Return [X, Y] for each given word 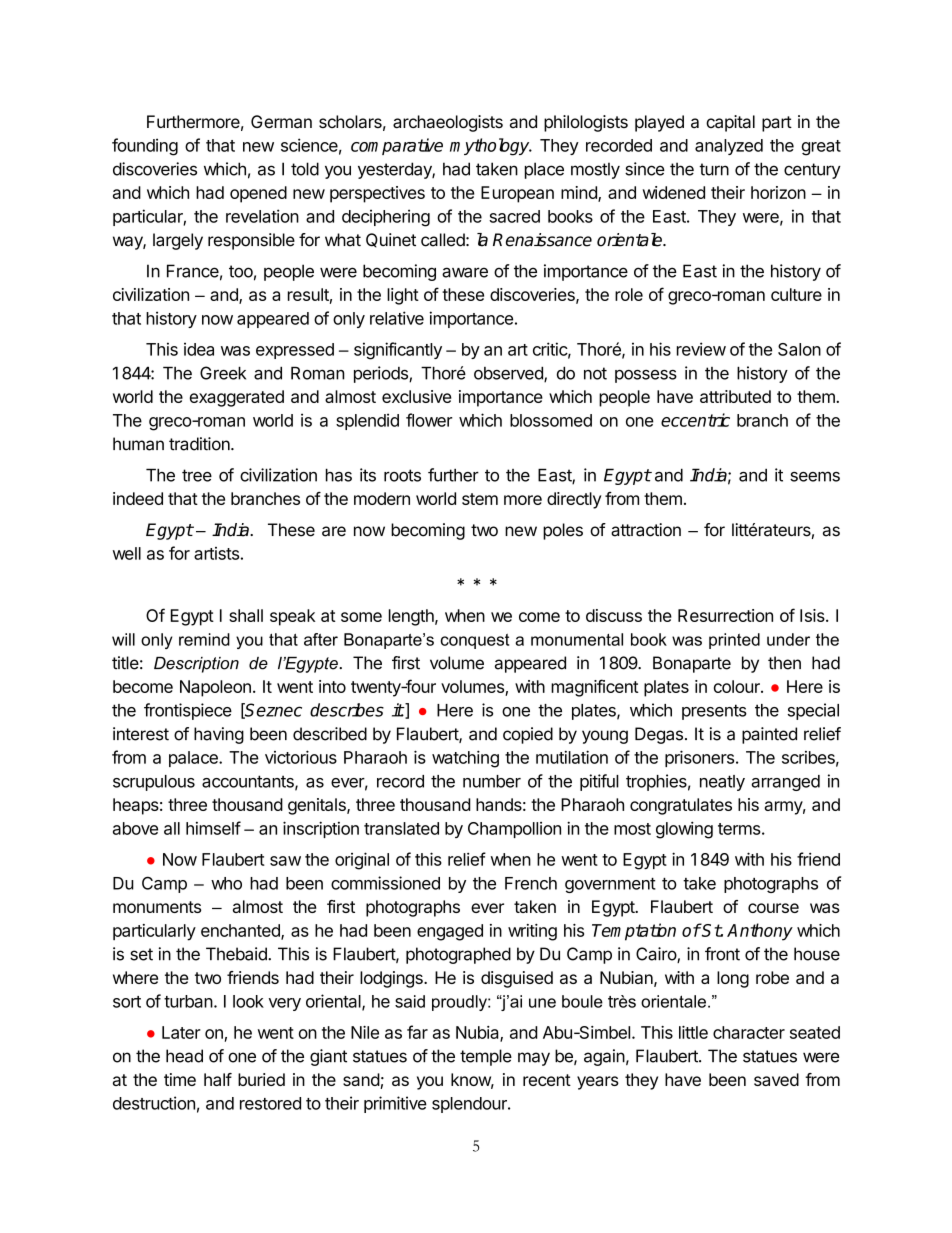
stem [480, 499]
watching [465, 759]
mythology [491, 147]
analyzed [729, 147]
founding [145, 147]
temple [486, 1057]
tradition [200, 444]
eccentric [695, 420]
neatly [722, 783]
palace [194, 759]
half [218, 1079]
